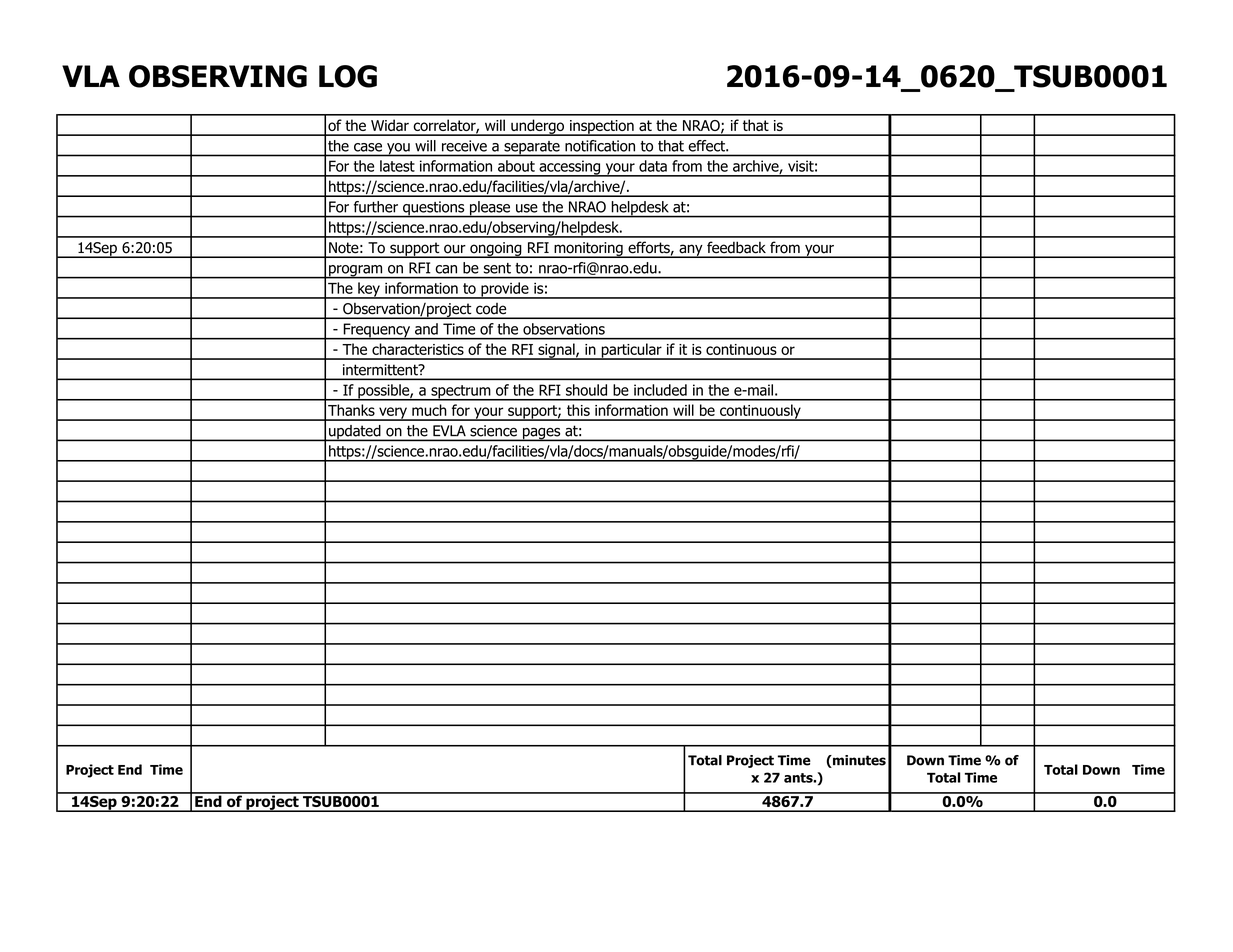 This image has width=1233, height=952. What do you see at coordinates (397, 166) in the image?
I see `latest` at bounding box center [397, 166].
